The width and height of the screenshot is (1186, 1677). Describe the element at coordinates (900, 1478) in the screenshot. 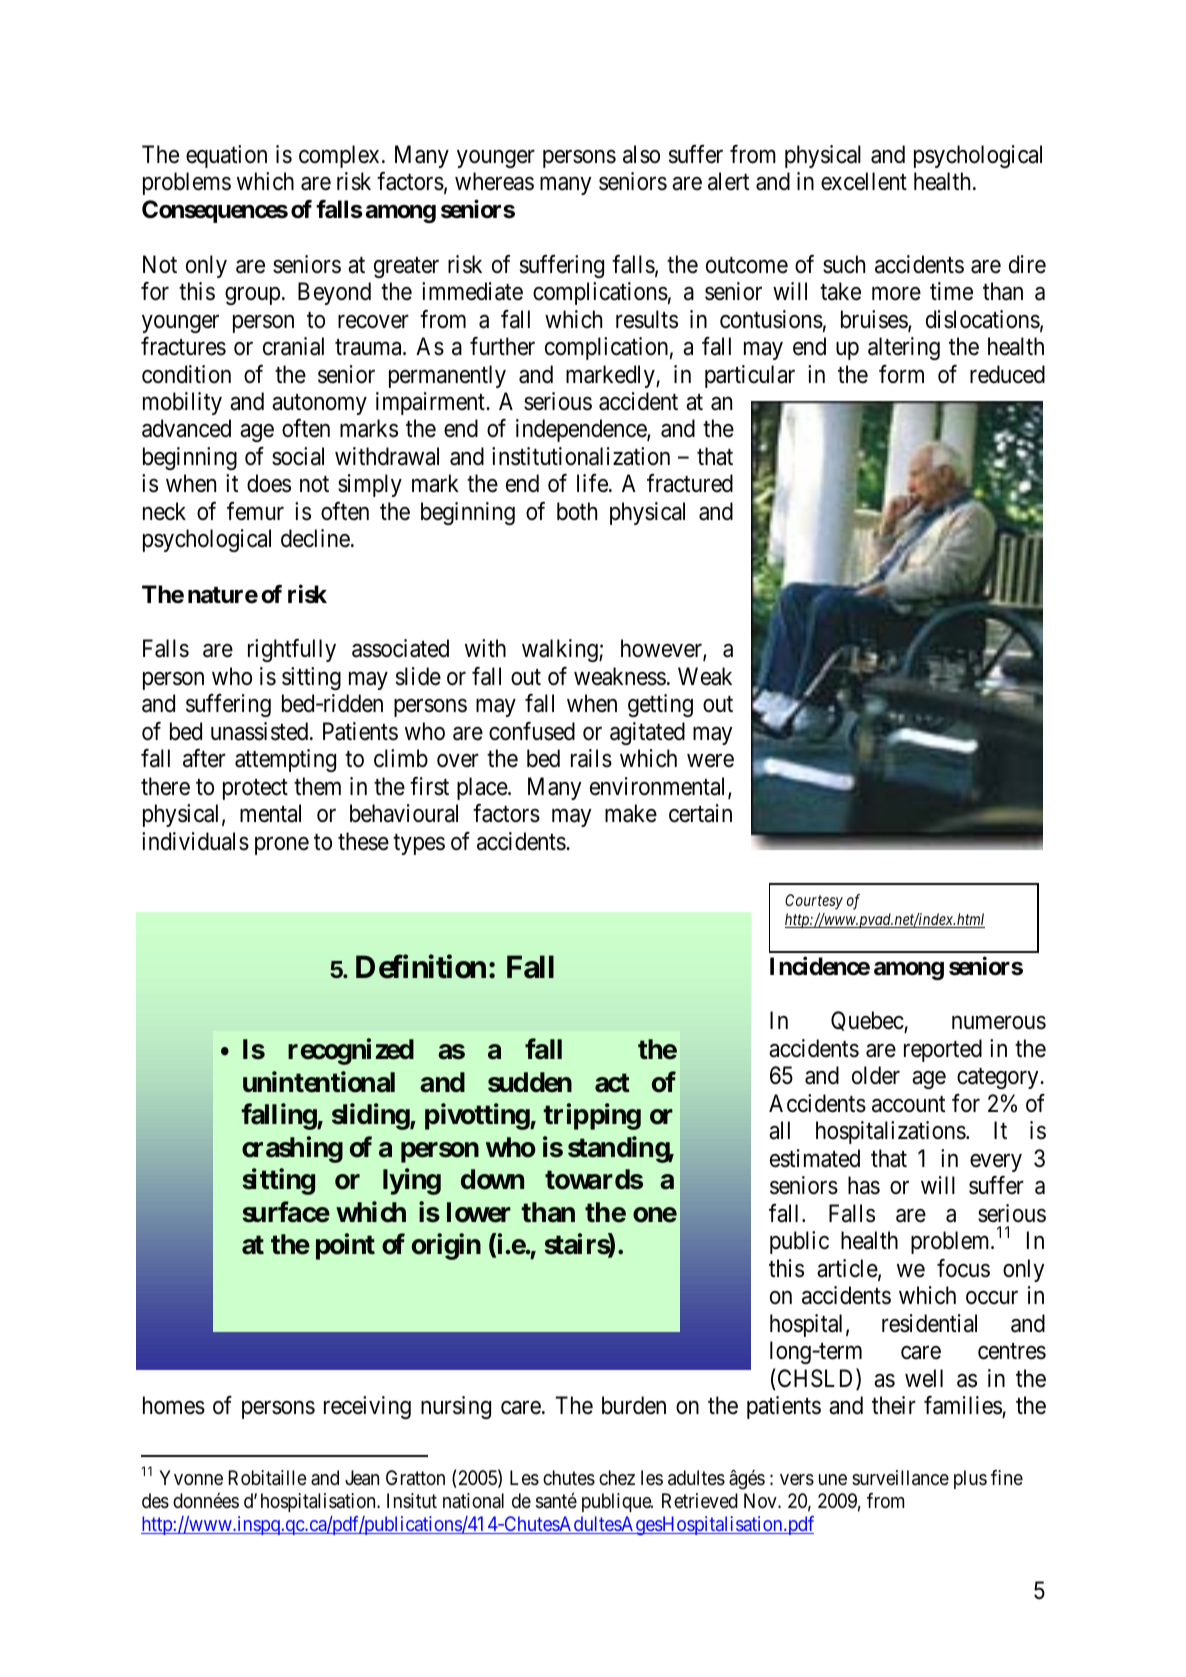

I see `surveillance` at that location.
